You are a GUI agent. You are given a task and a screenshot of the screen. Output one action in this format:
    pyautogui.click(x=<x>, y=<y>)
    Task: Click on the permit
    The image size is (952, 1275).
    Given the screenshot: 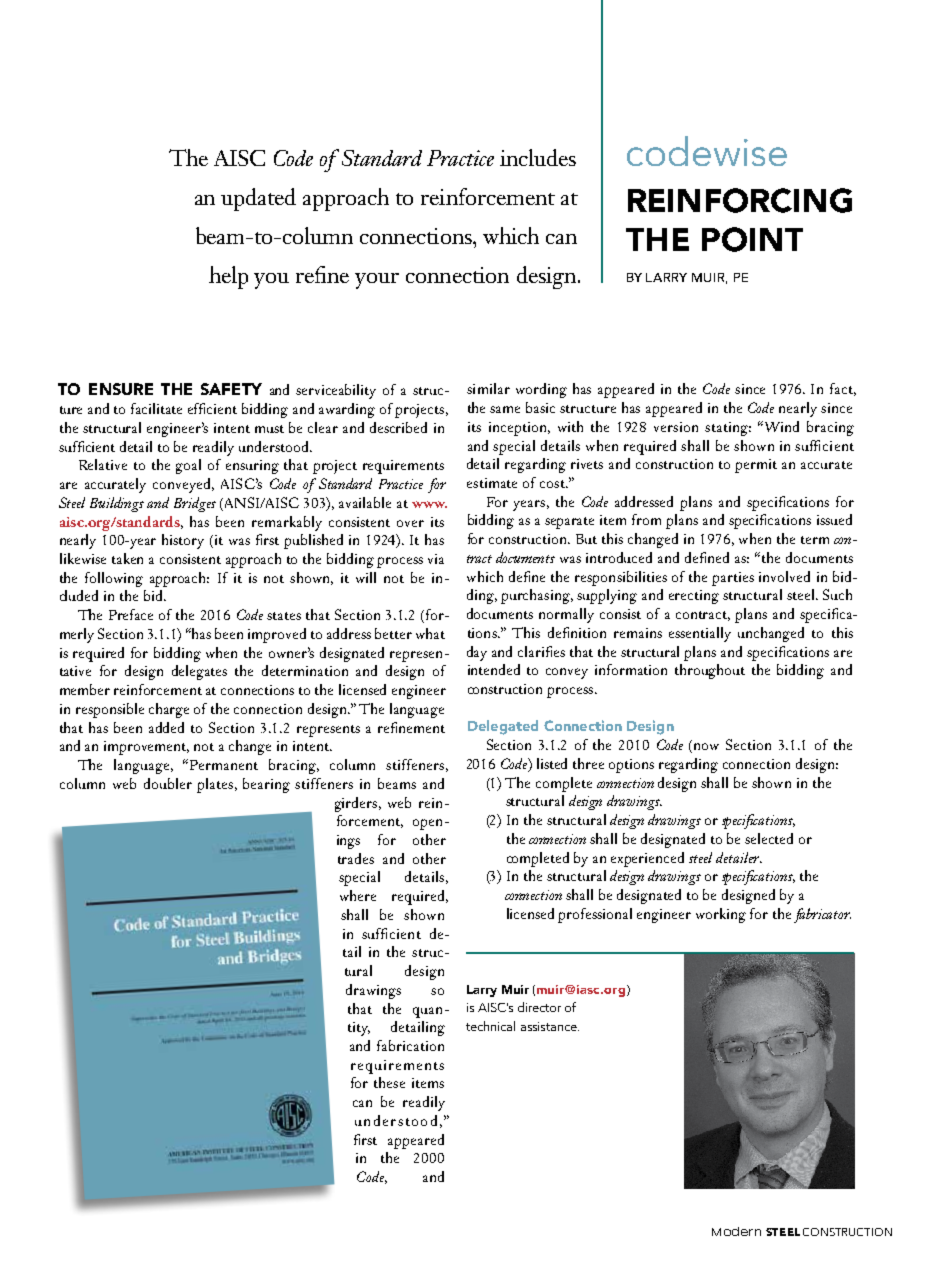 What is the action you would take?
    pyautogui.click(x=756, y=466)
